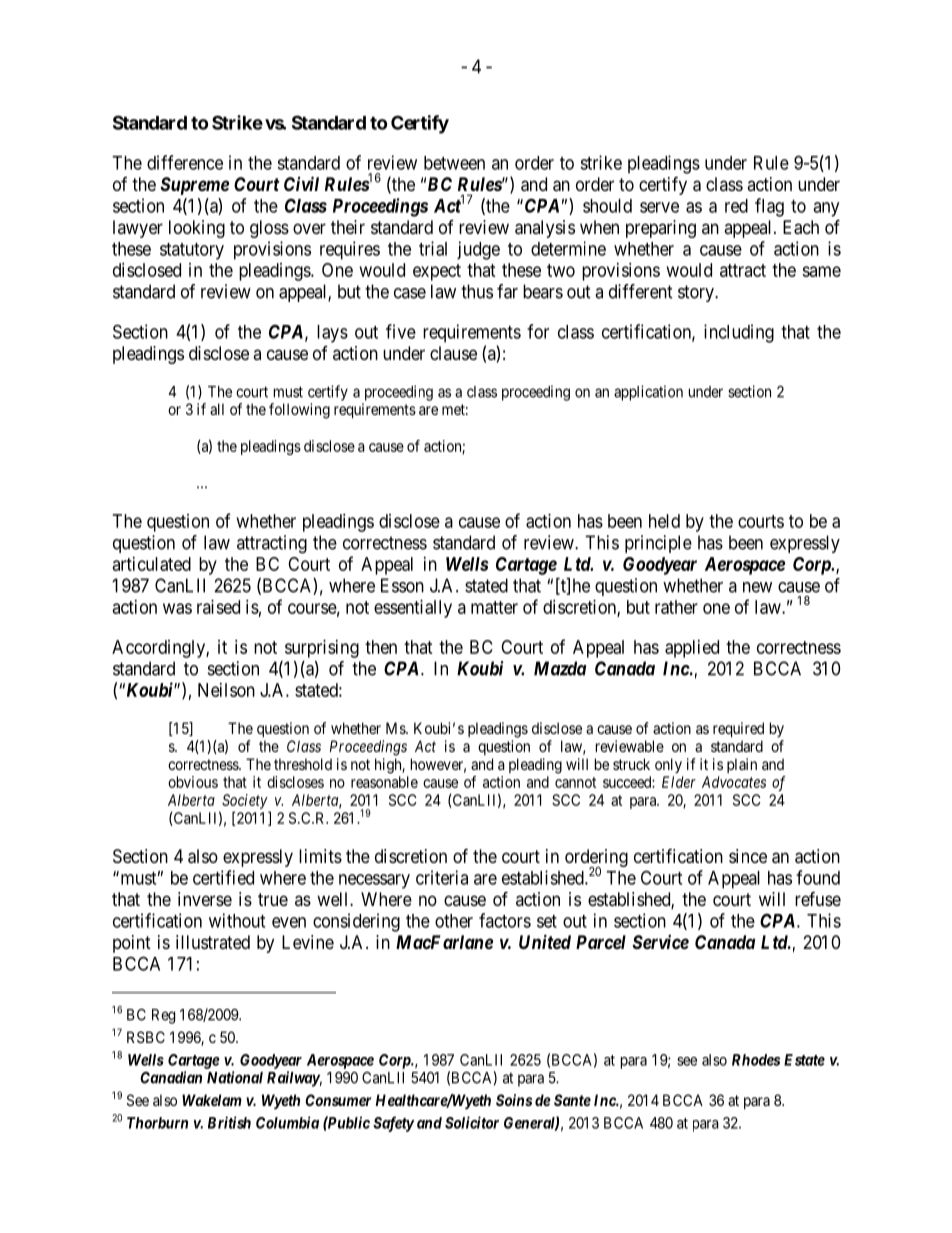 Image resolution: width=952 pixels, height=1233 pixels. I want to click on flag, so click(769, 207).
